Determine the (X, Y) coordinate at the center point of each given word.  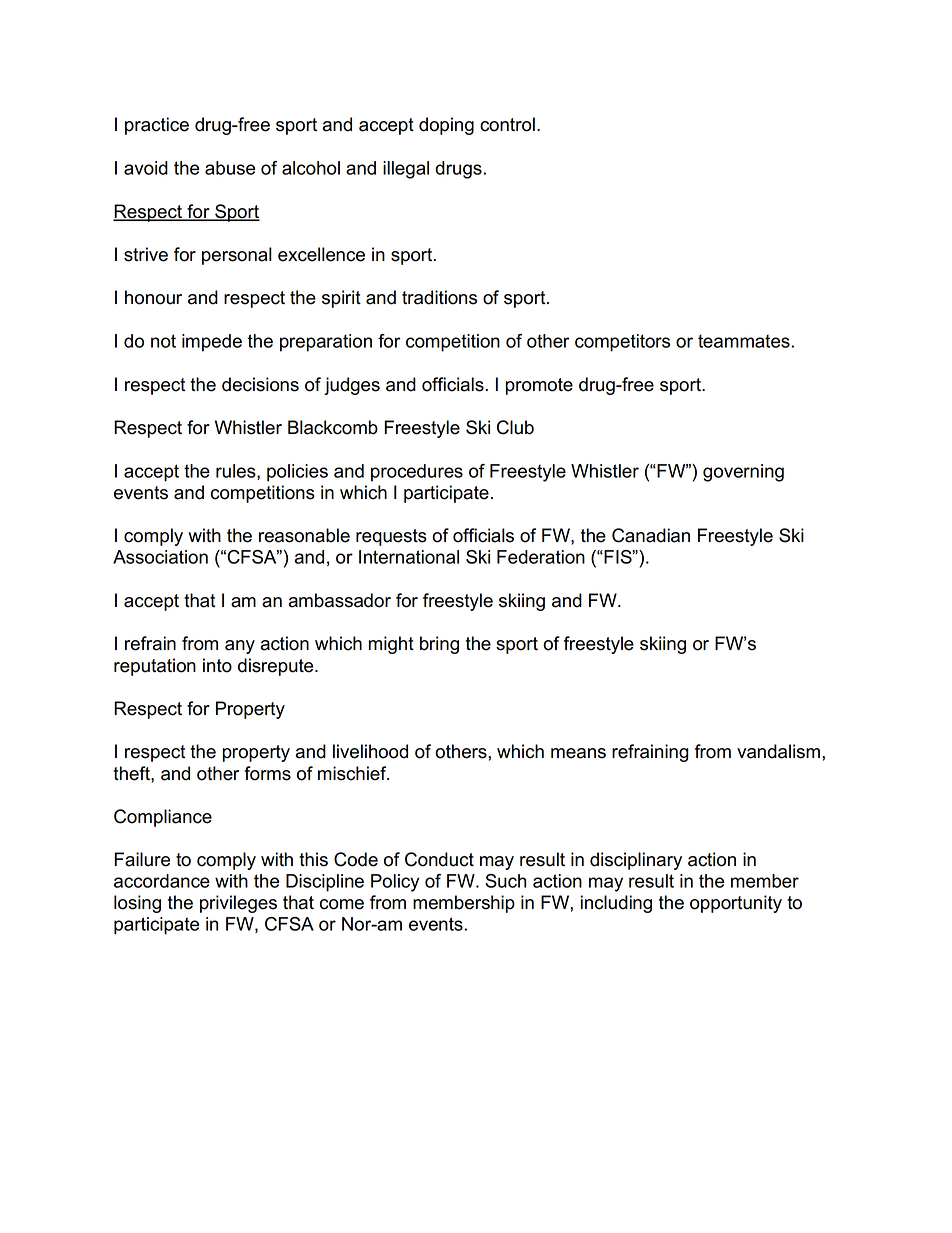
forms (267, 773)
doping (446, 126)
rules (237, 472)
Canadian (651, 535)
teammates (745, 341)
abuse (230, 168)
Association (160, 557)
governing (743, 473)
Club (515, 427)
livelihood (370, 751)
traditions (439, 297)
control (507, 124)
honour (153, 297)
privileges (238, 904)
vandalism (778, 751)
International (409, 557)
